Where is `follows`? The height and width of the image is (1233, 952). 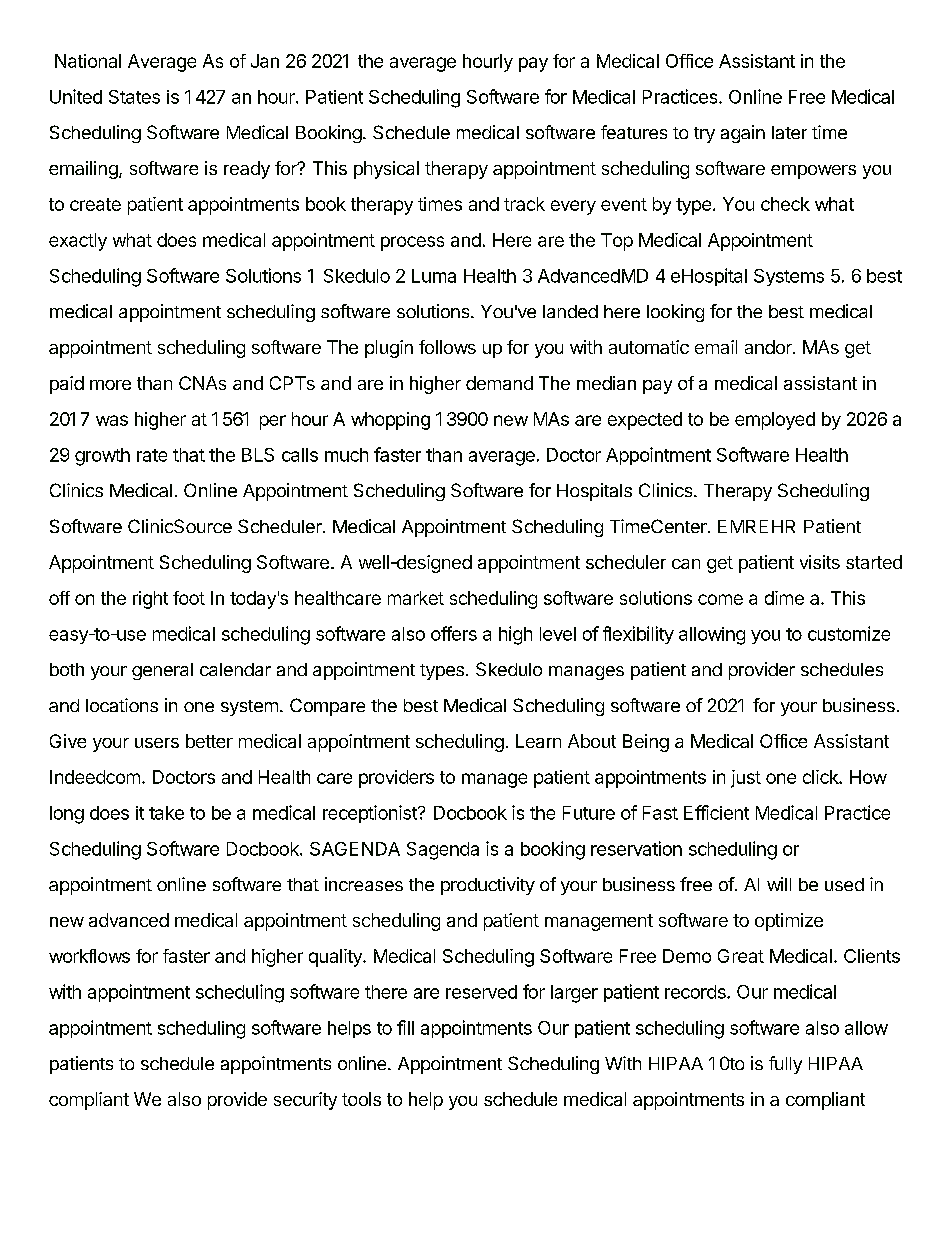
follows is located at coordinates (447, 347).
